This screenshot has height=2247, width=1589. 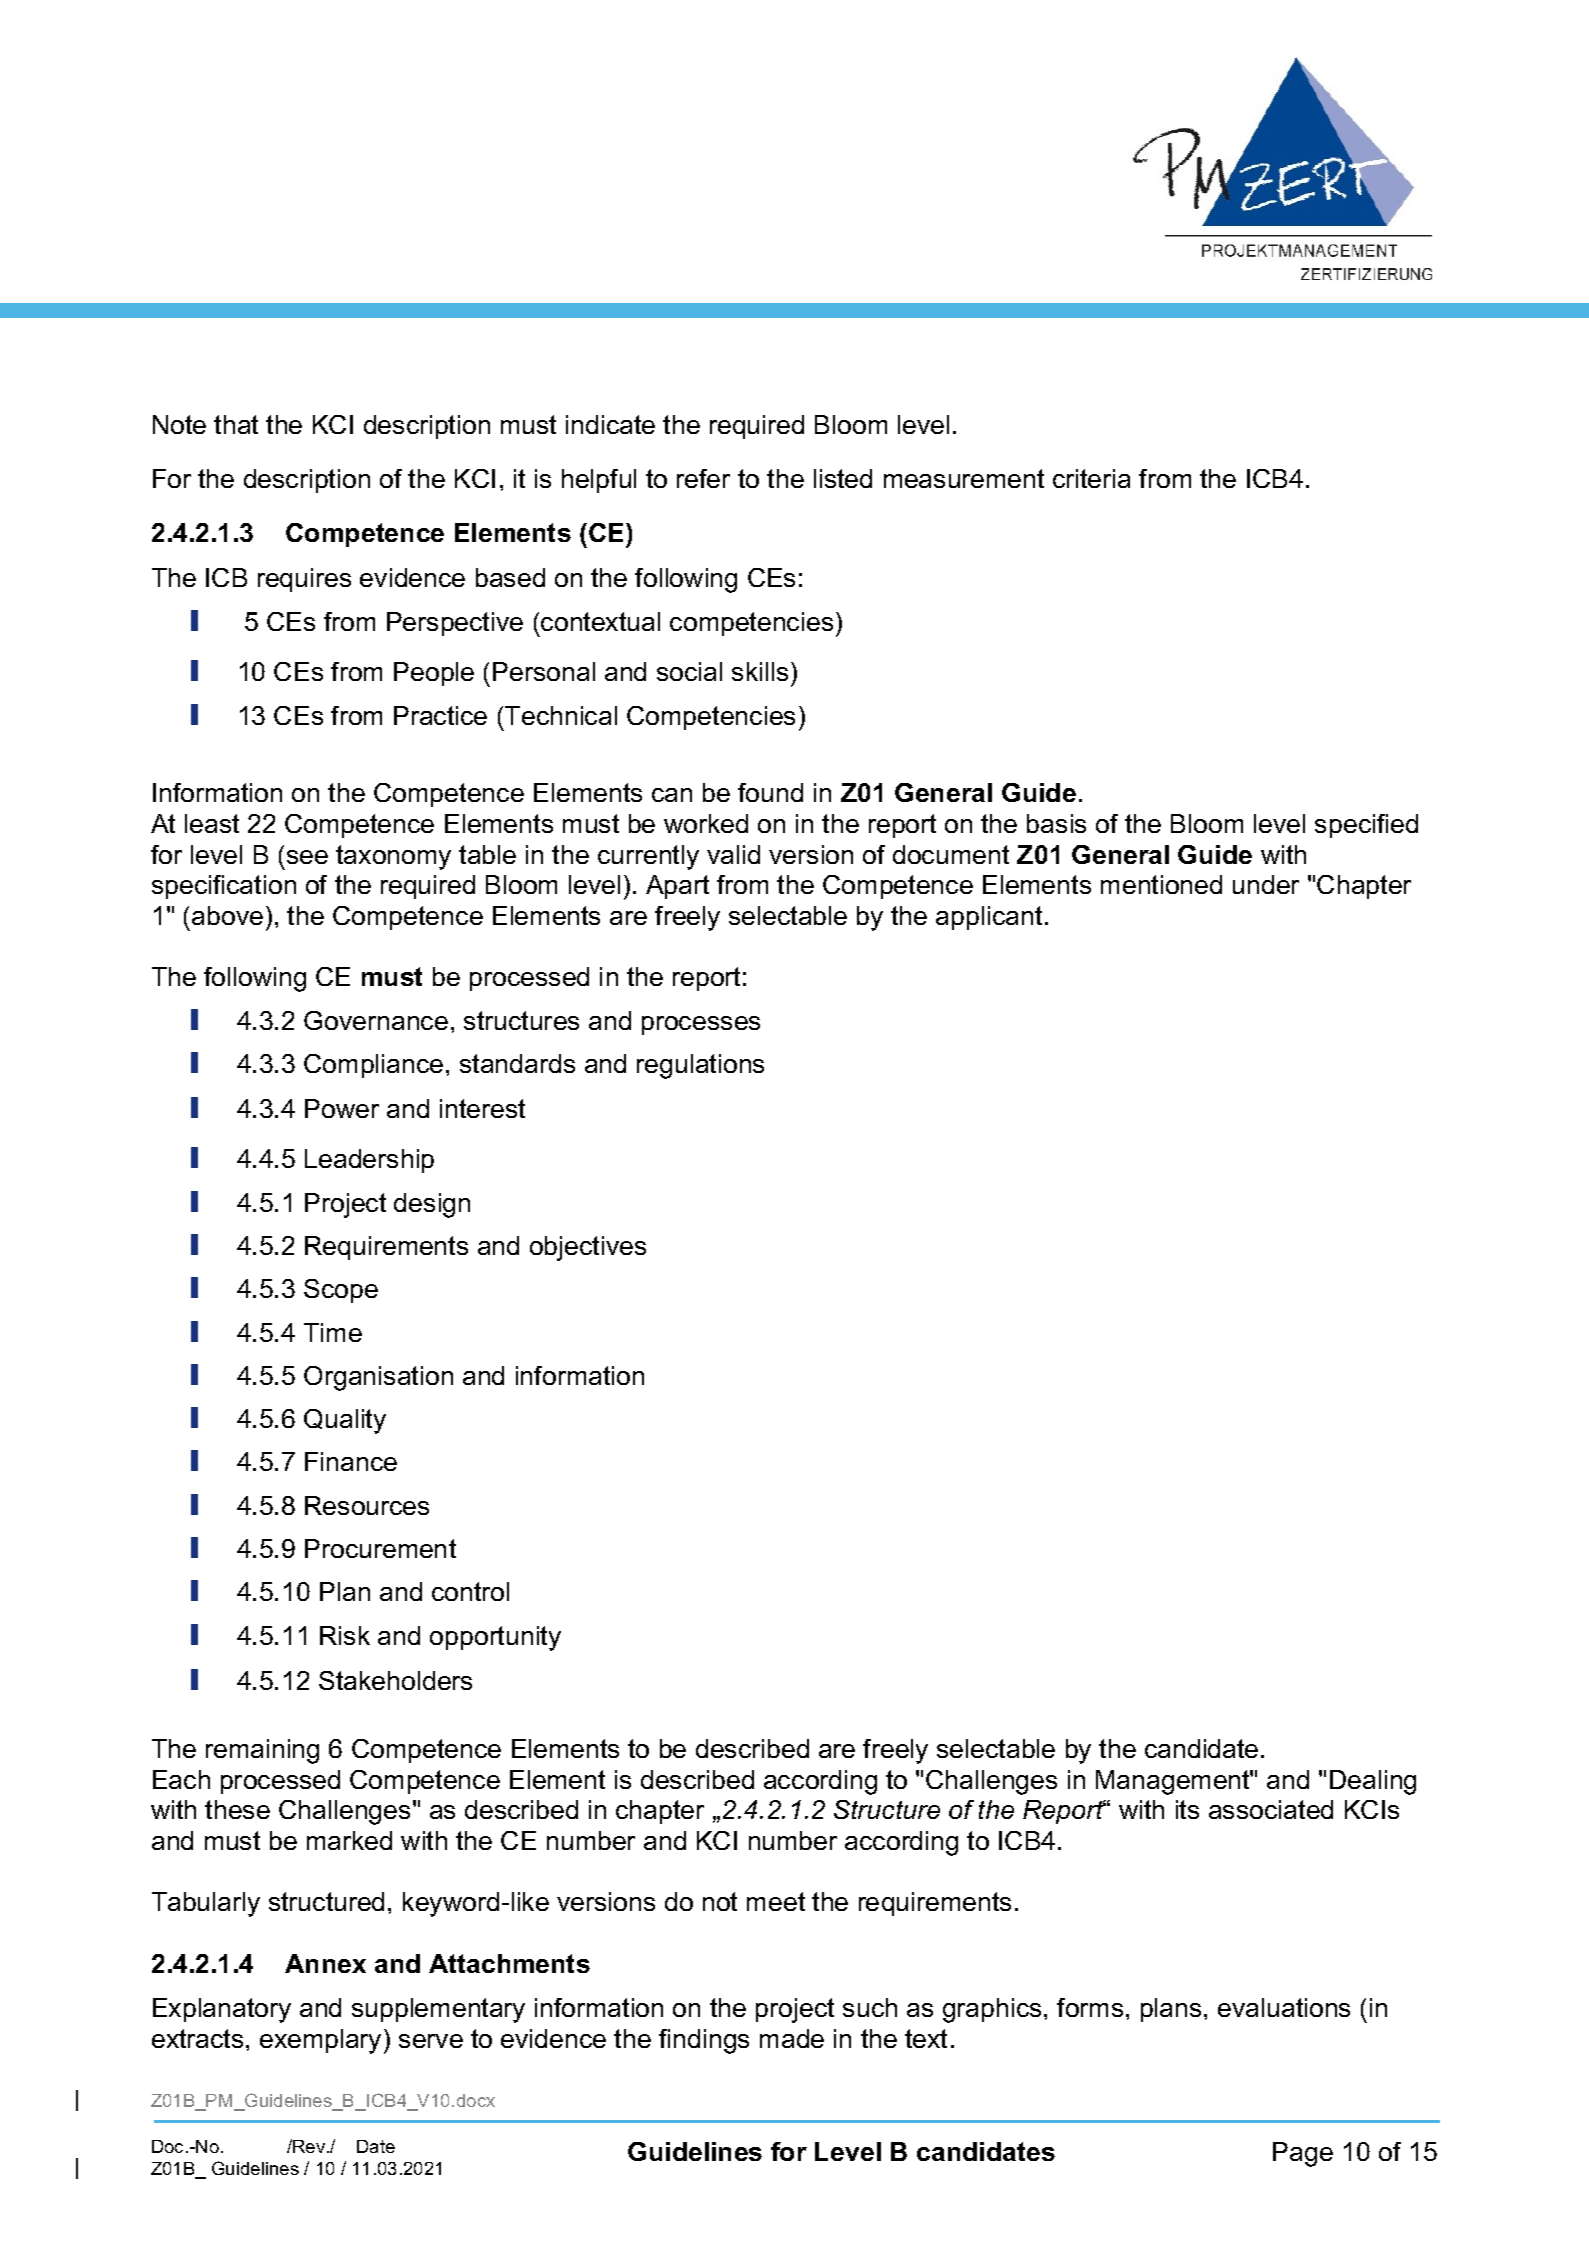 I want to click on processes, so click(x=701, y=1025).
